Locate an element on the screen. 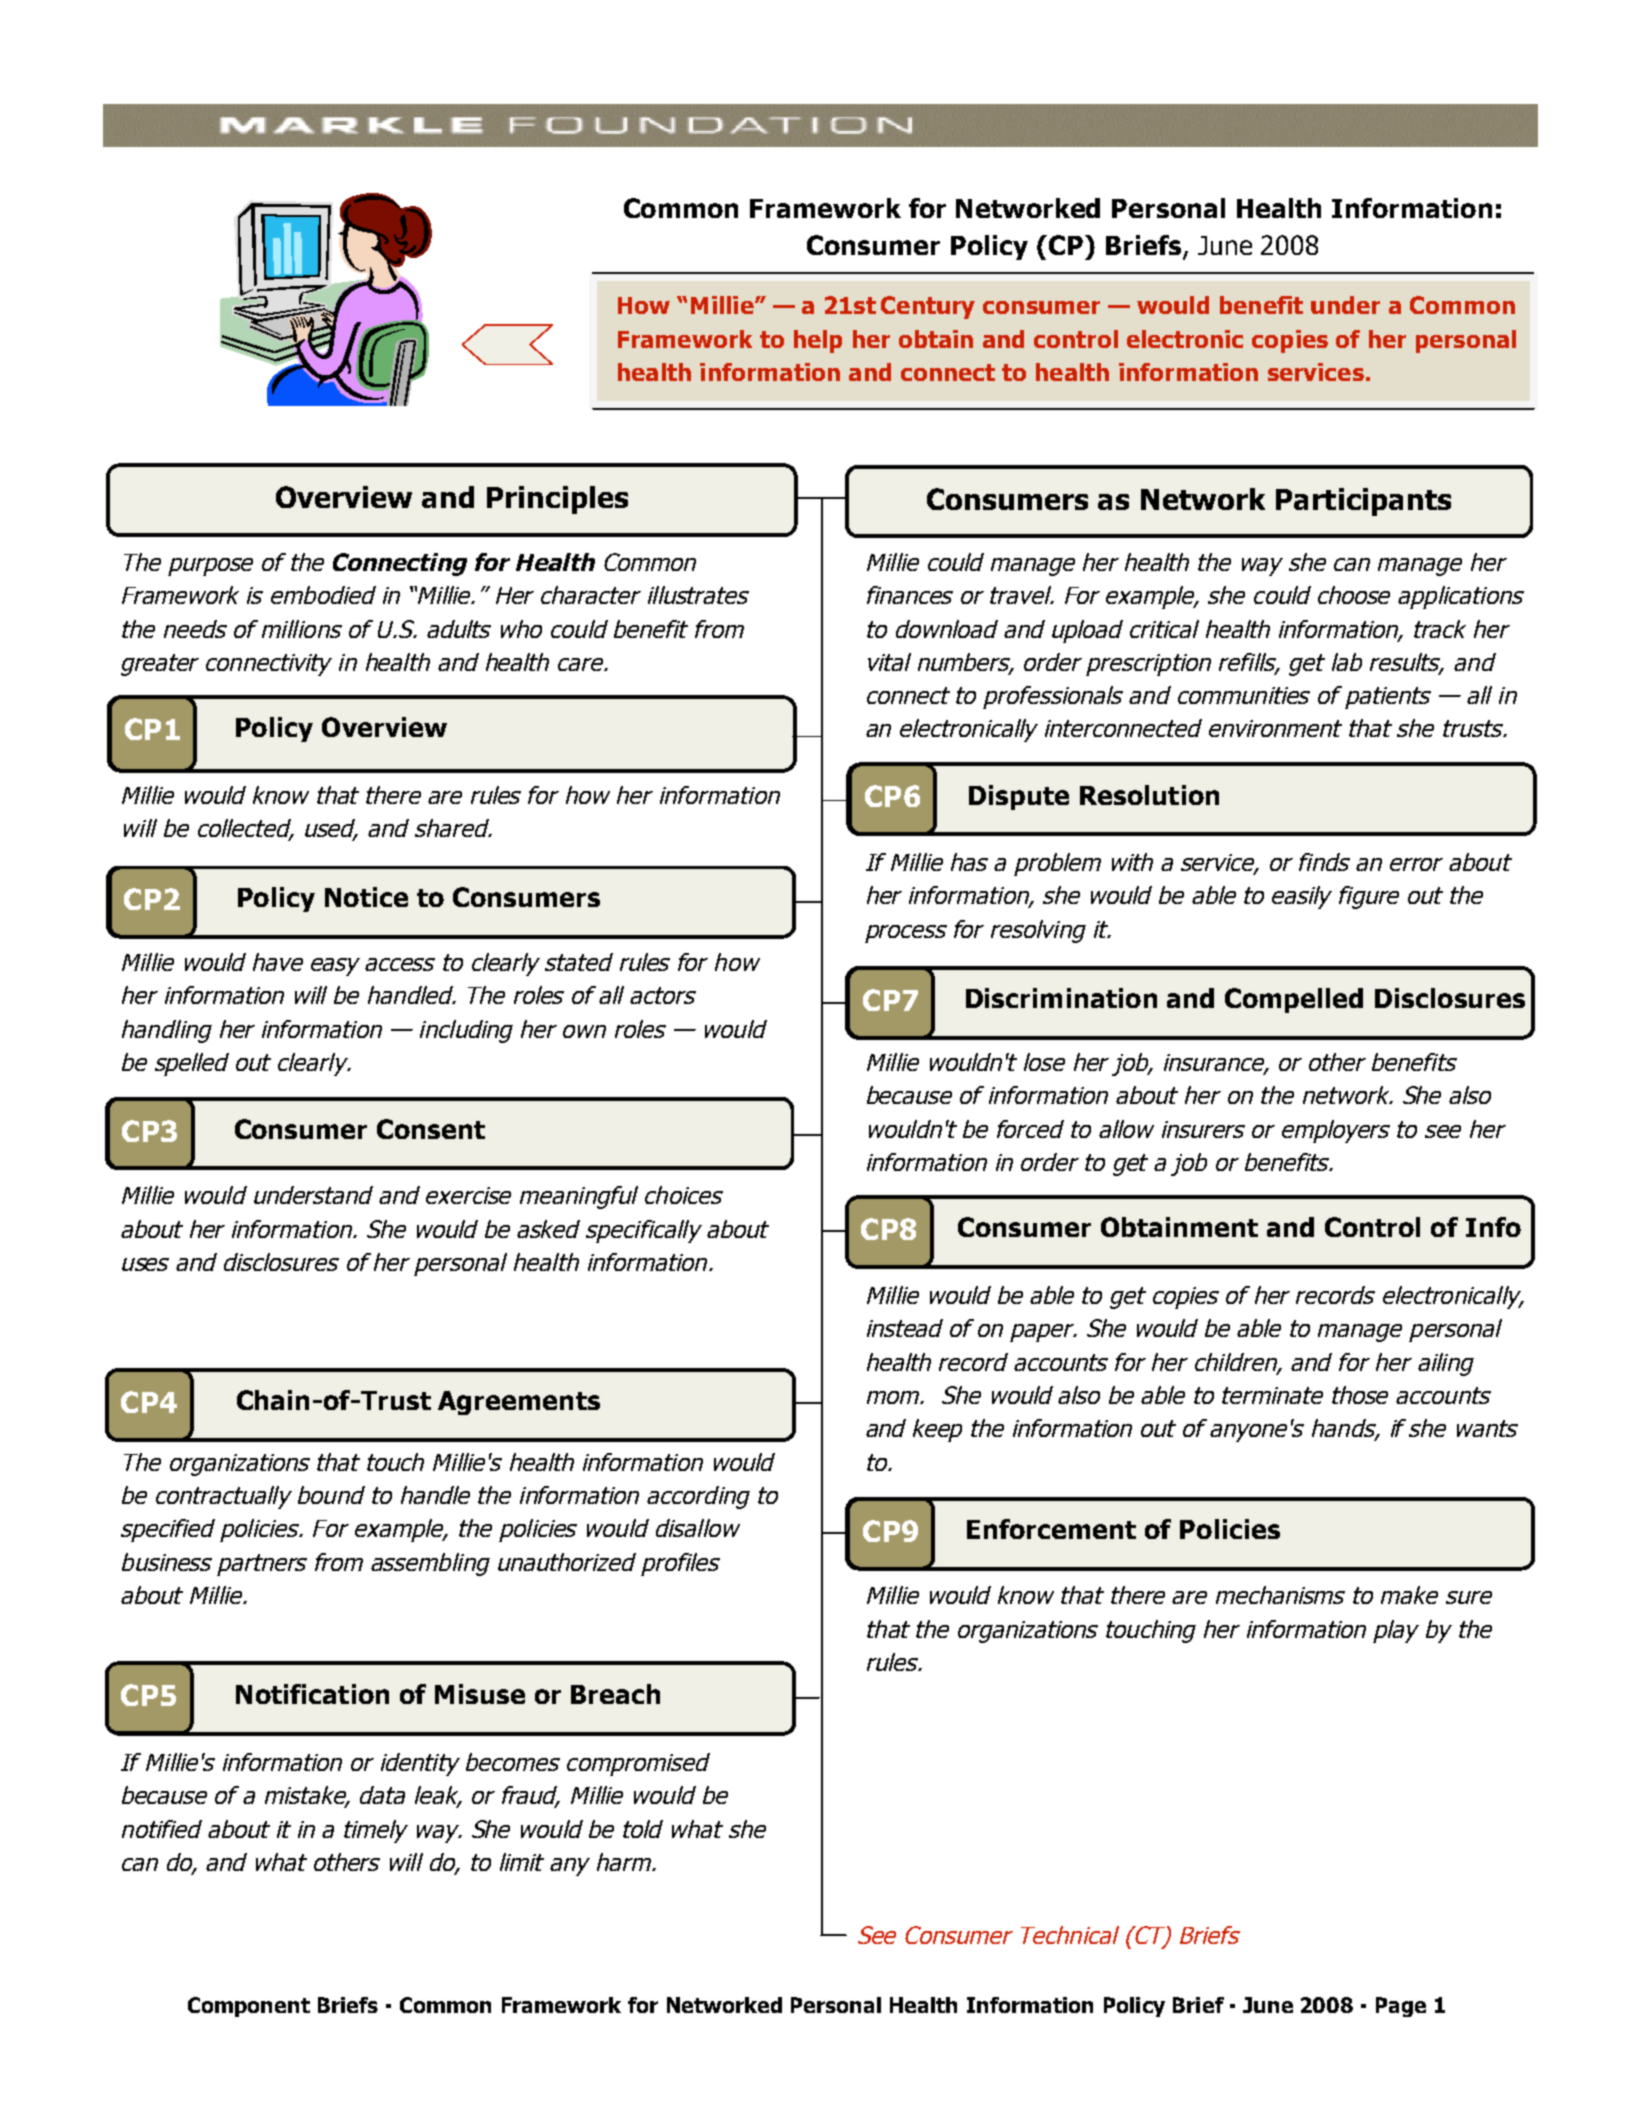 This screenshot has width=1633, height=2113. Principles is located at coordinates (557, 500).
